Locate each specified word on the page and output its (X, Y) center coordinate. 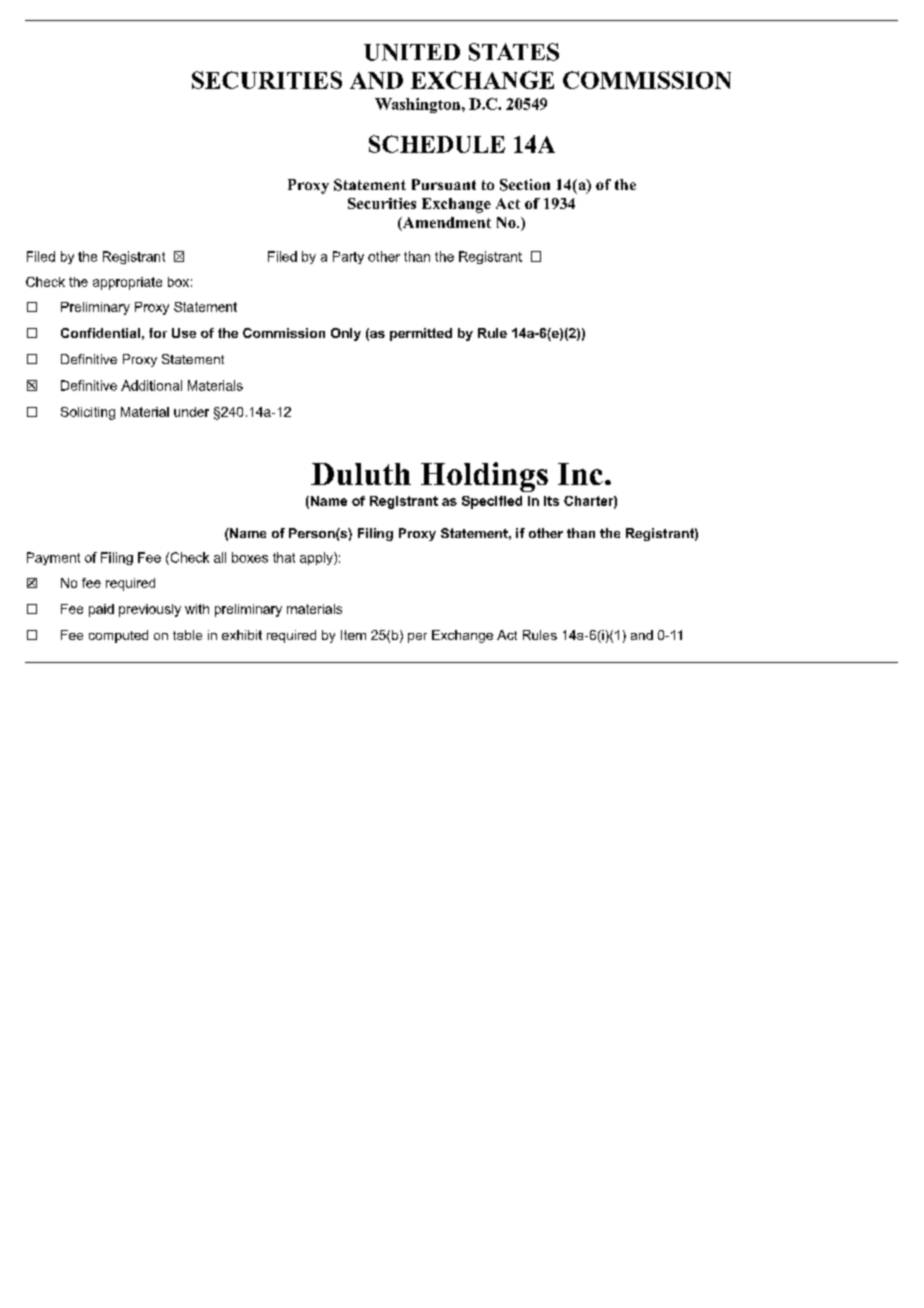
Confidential (100, 333)
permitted (421, 334)
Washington (419, 105)
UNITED (412, 52)
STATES (514, 52)
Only (346, 334)
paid (101, 610)
